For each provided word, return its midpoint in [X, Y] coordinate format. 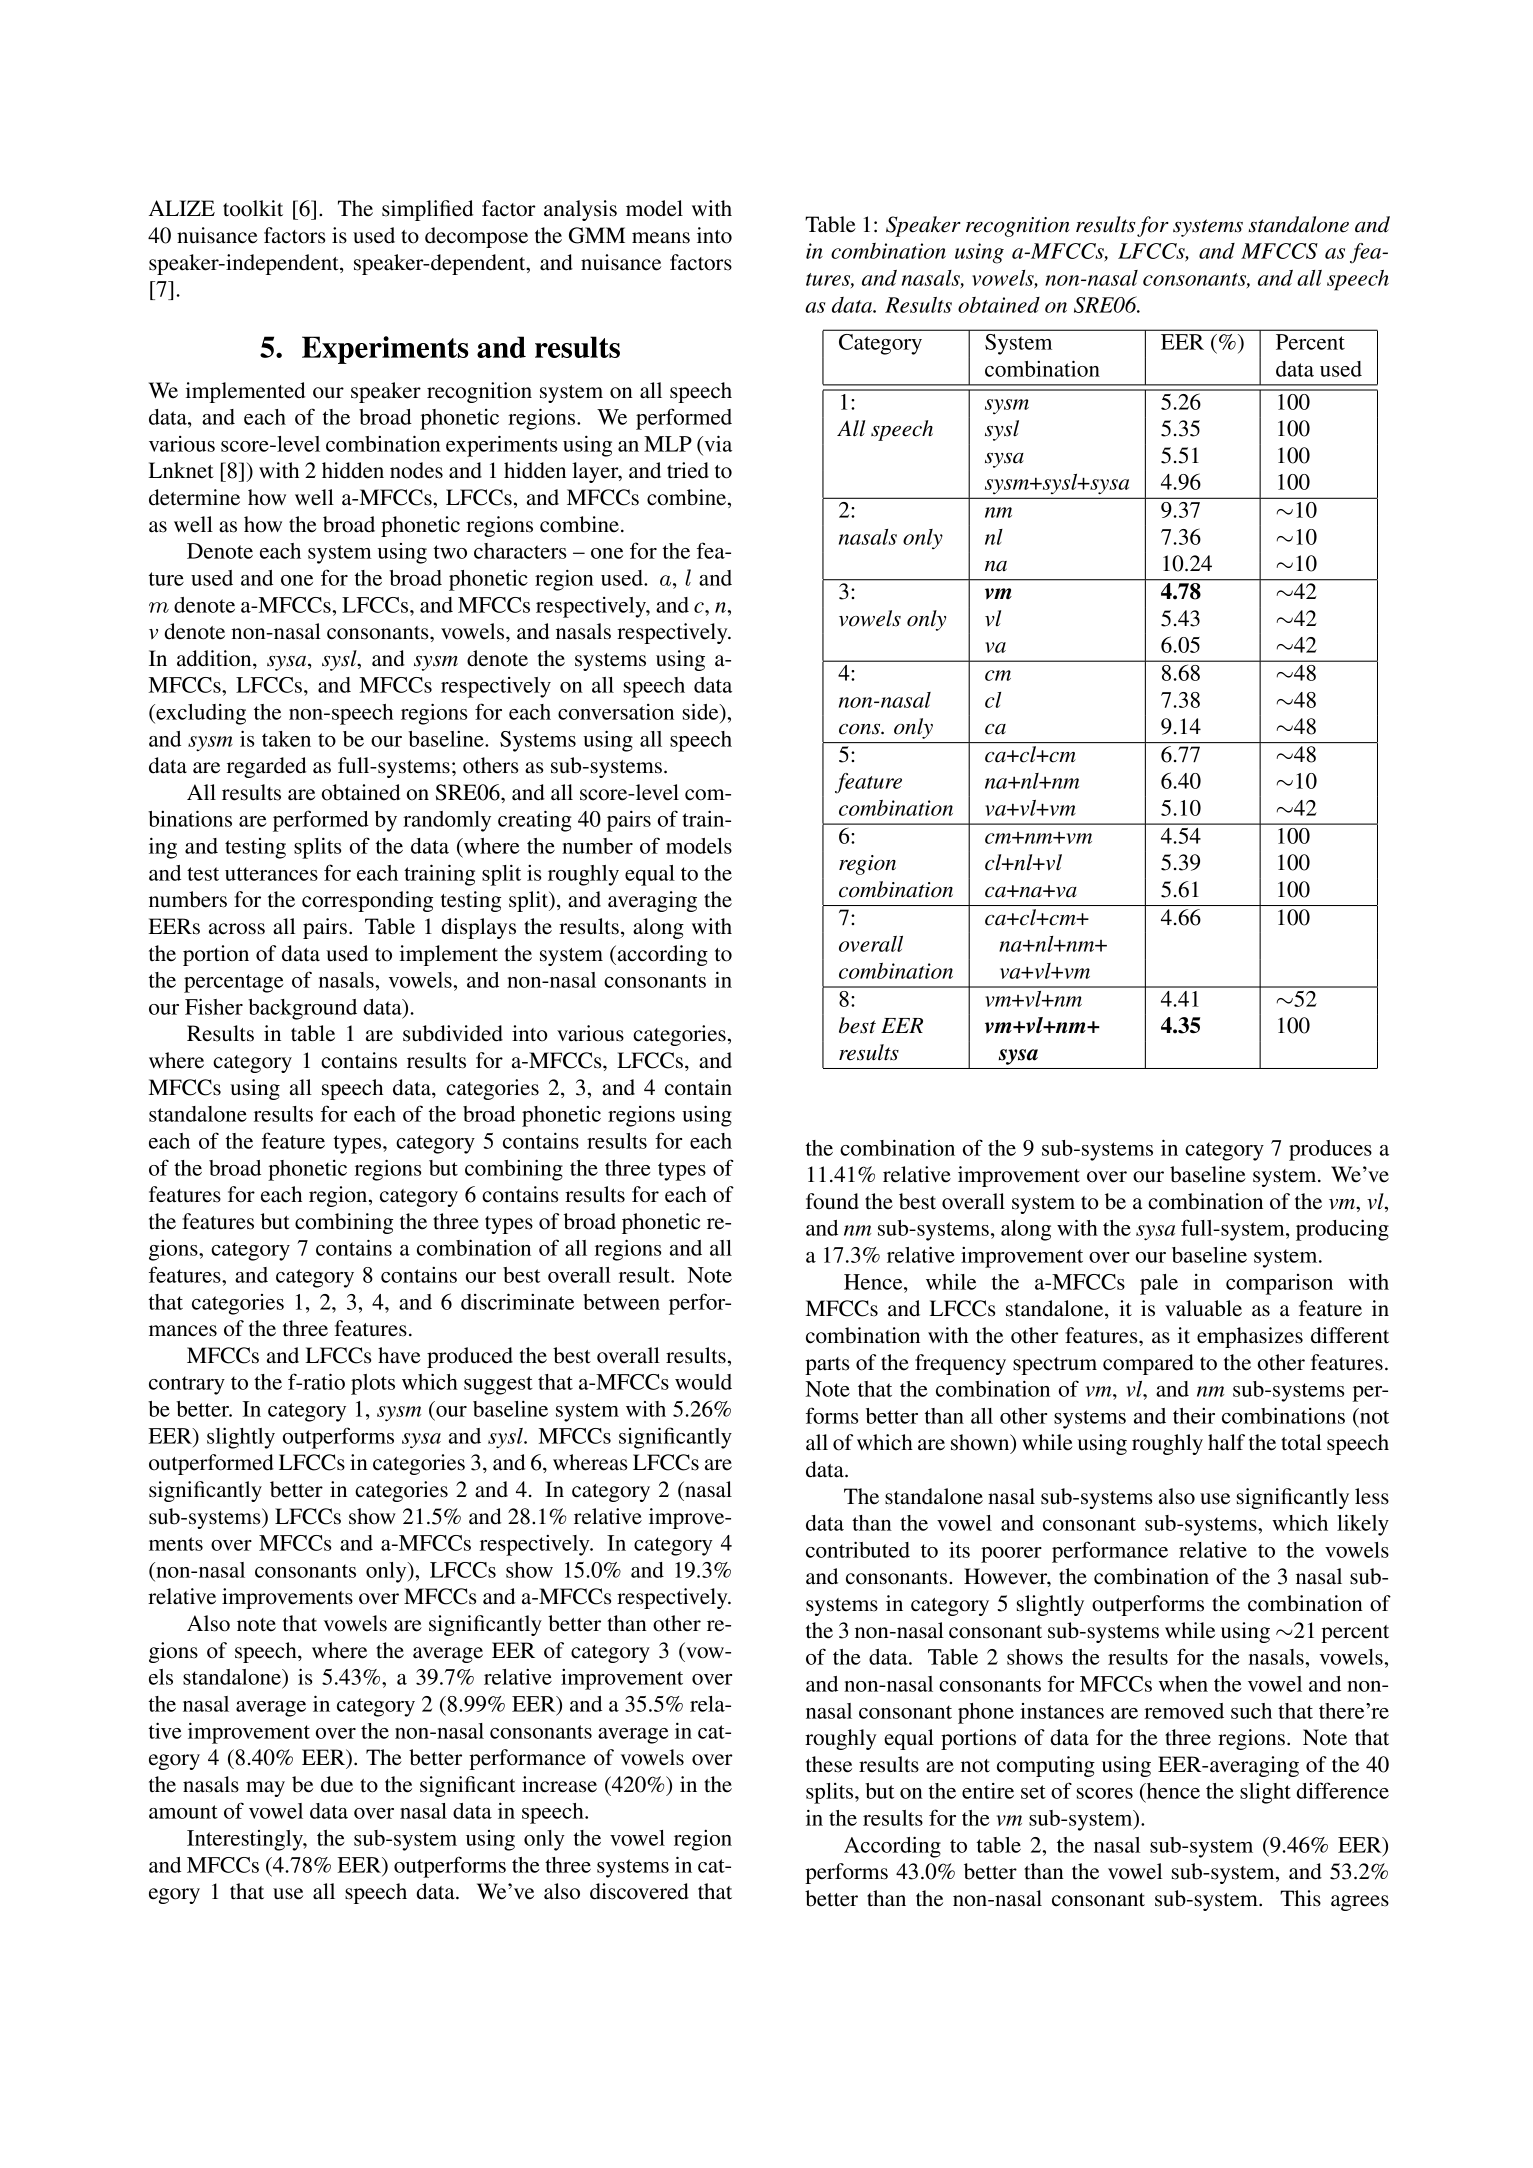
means [661, 238]
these [829, 1764]
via [717, 443]
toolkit [253, 208]
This [1300, 1898]
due [337, 1784]
